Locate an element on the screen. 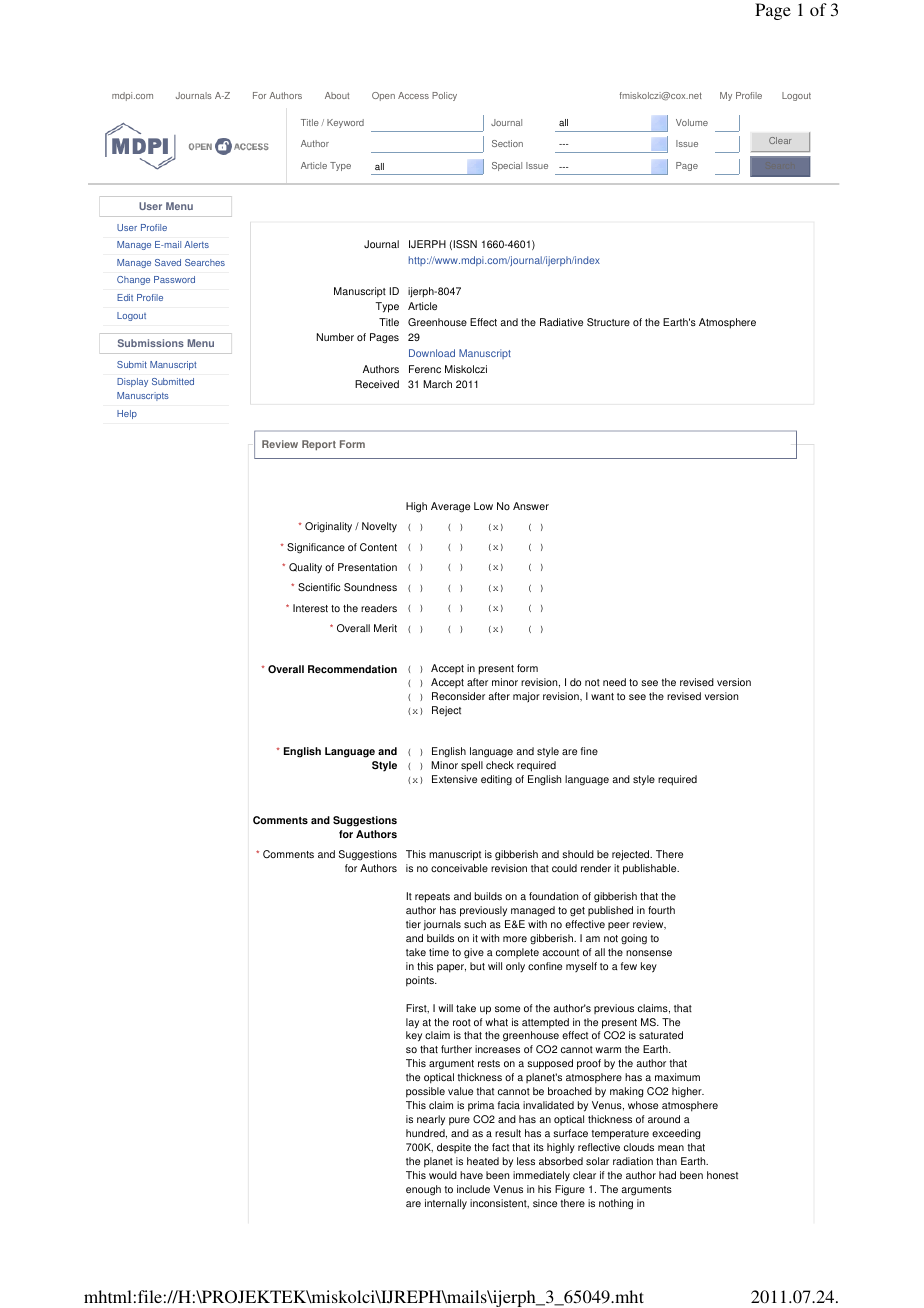 This screenshot has height=1308, width=924. publishable is located at coordinates (651, 869).
